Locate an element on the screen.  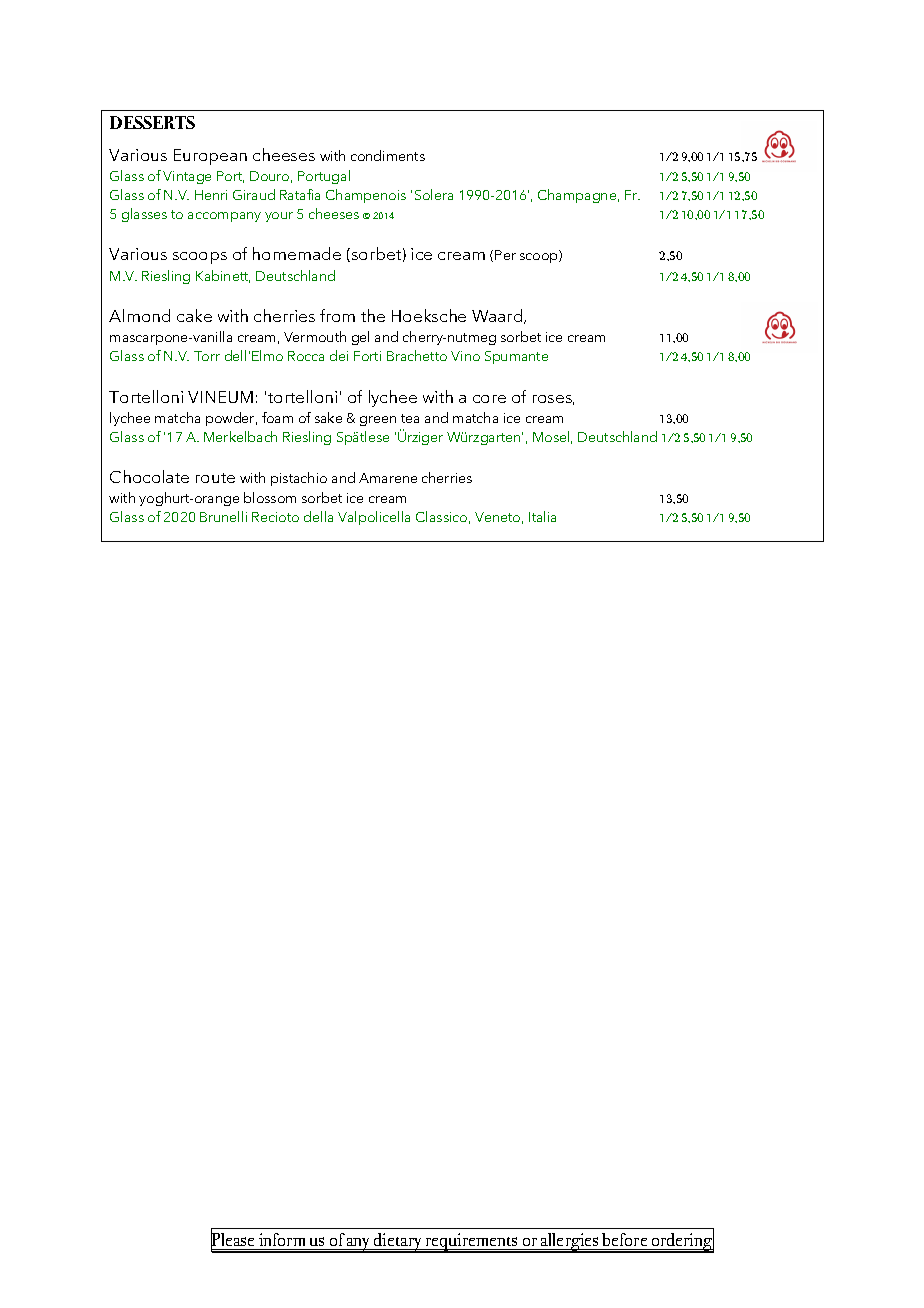
inform is located at coordinates (282, 1239).
